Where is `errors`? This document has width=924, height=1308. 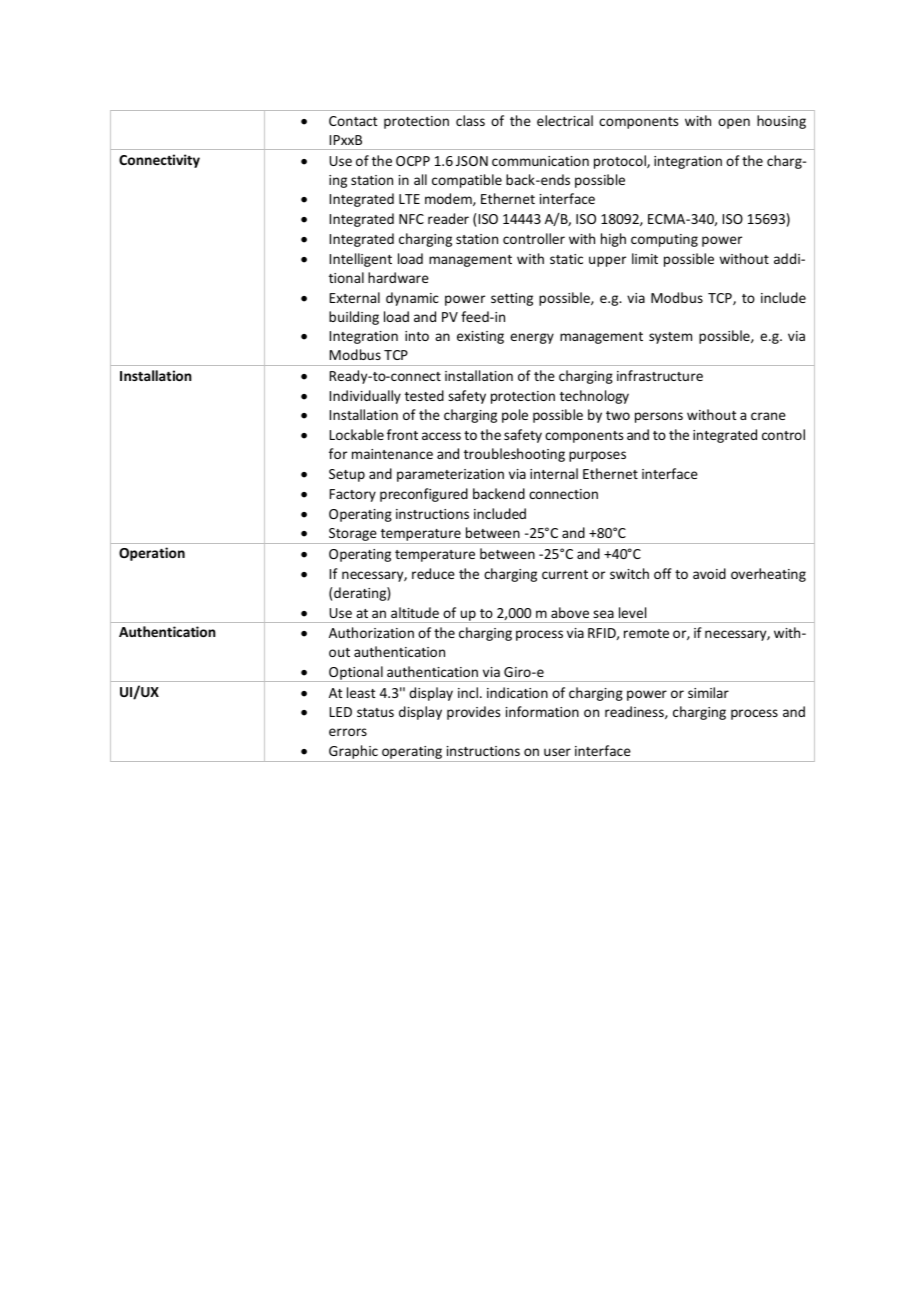
errors is located at coordinates (348, 732).
